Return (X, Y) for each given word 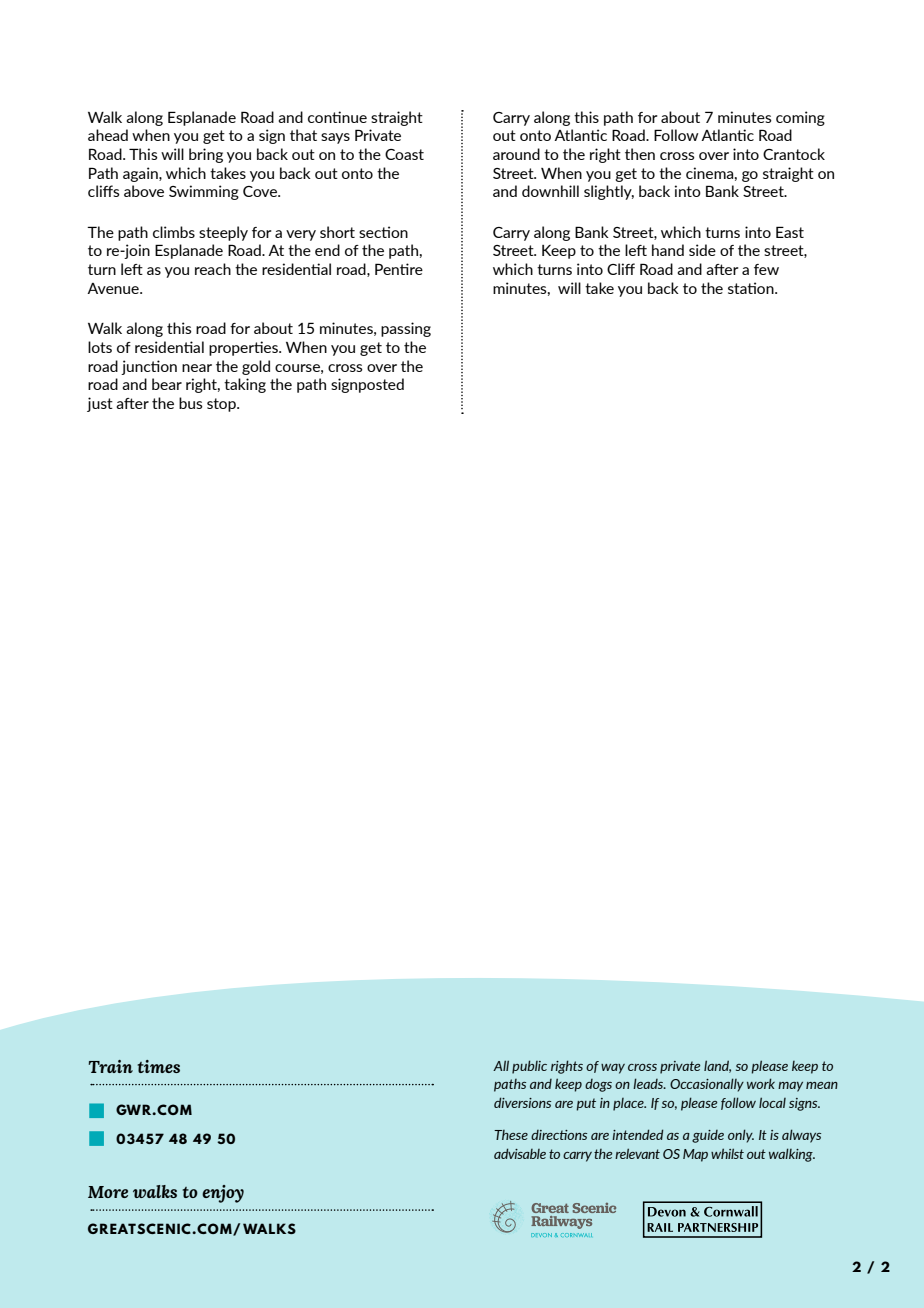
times (159, 1066)
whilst (727, 1153)
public (529, 1067)
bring (206, 155)
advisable (520, 1153)
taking (245, 385)
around (516, 154)
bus (191, 403)
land (717, 1066)
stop (222, 405)
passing (406, 329)
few (766, 269)
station (752, 288)
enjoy (223, 1194)
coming (800, 118)
